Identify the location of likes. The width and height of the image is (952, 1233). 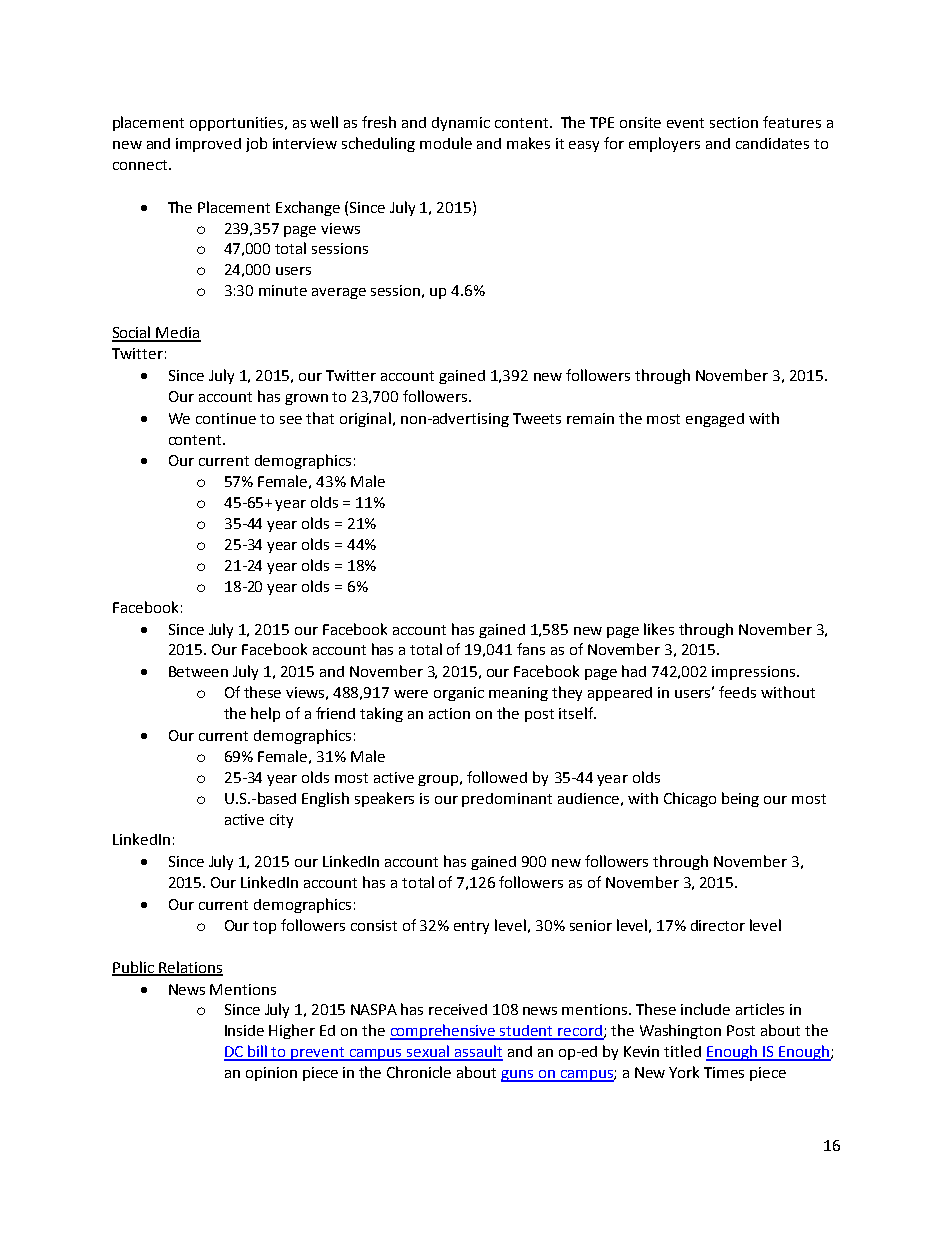
(659, 629).
